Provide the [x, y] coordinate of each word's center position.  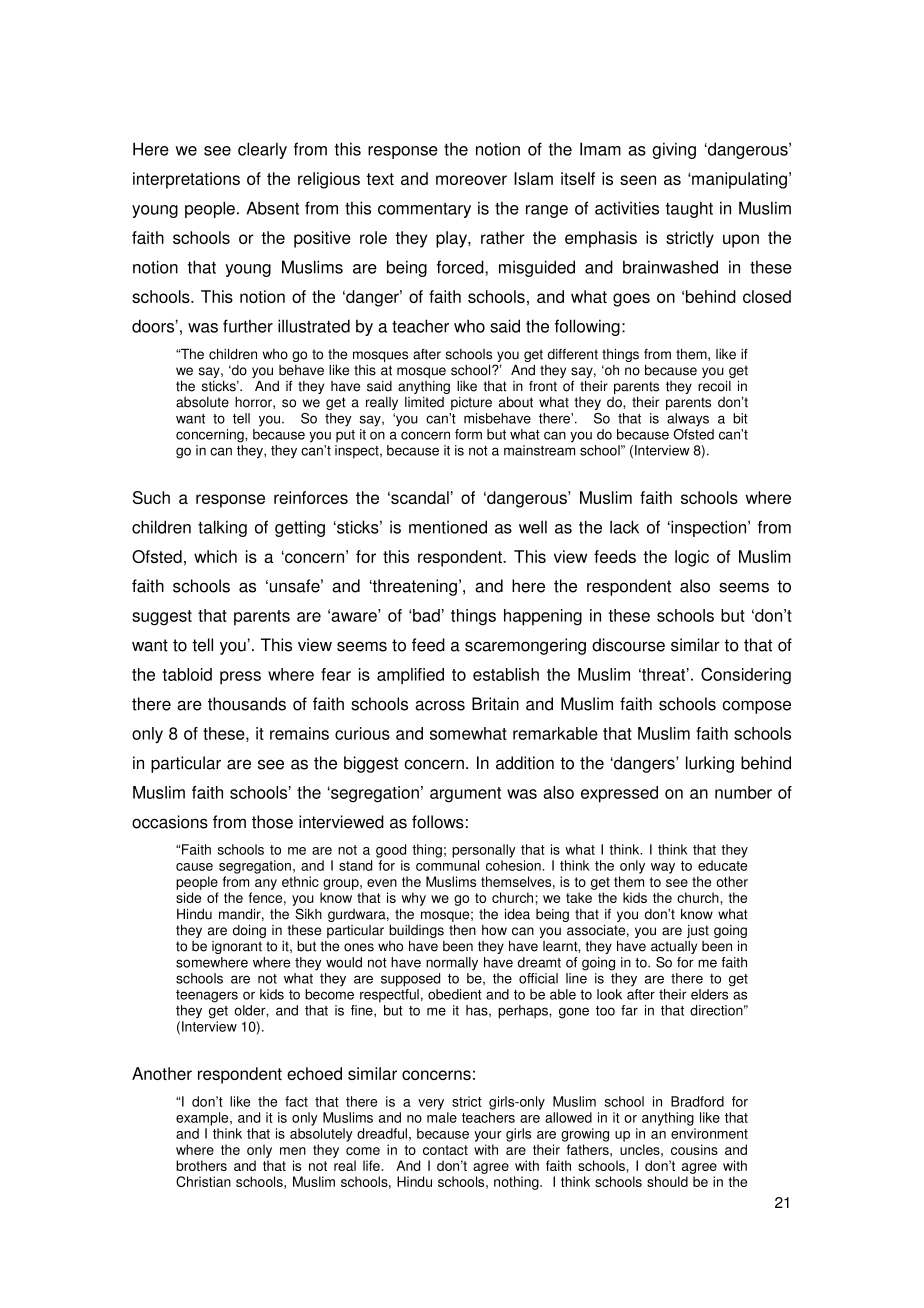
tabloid [187, 674]
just [698, 931]
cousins [694, 1149]
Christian [203, 1181]
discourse [628, 645]
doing [249, 931]
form [468, 434]
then [462, 930]
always [688, 420]
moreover [471, 180]
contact [445, 1150]
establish [506, 674]
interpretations [186, 180]
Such [151, 497]
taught [689, 209]
